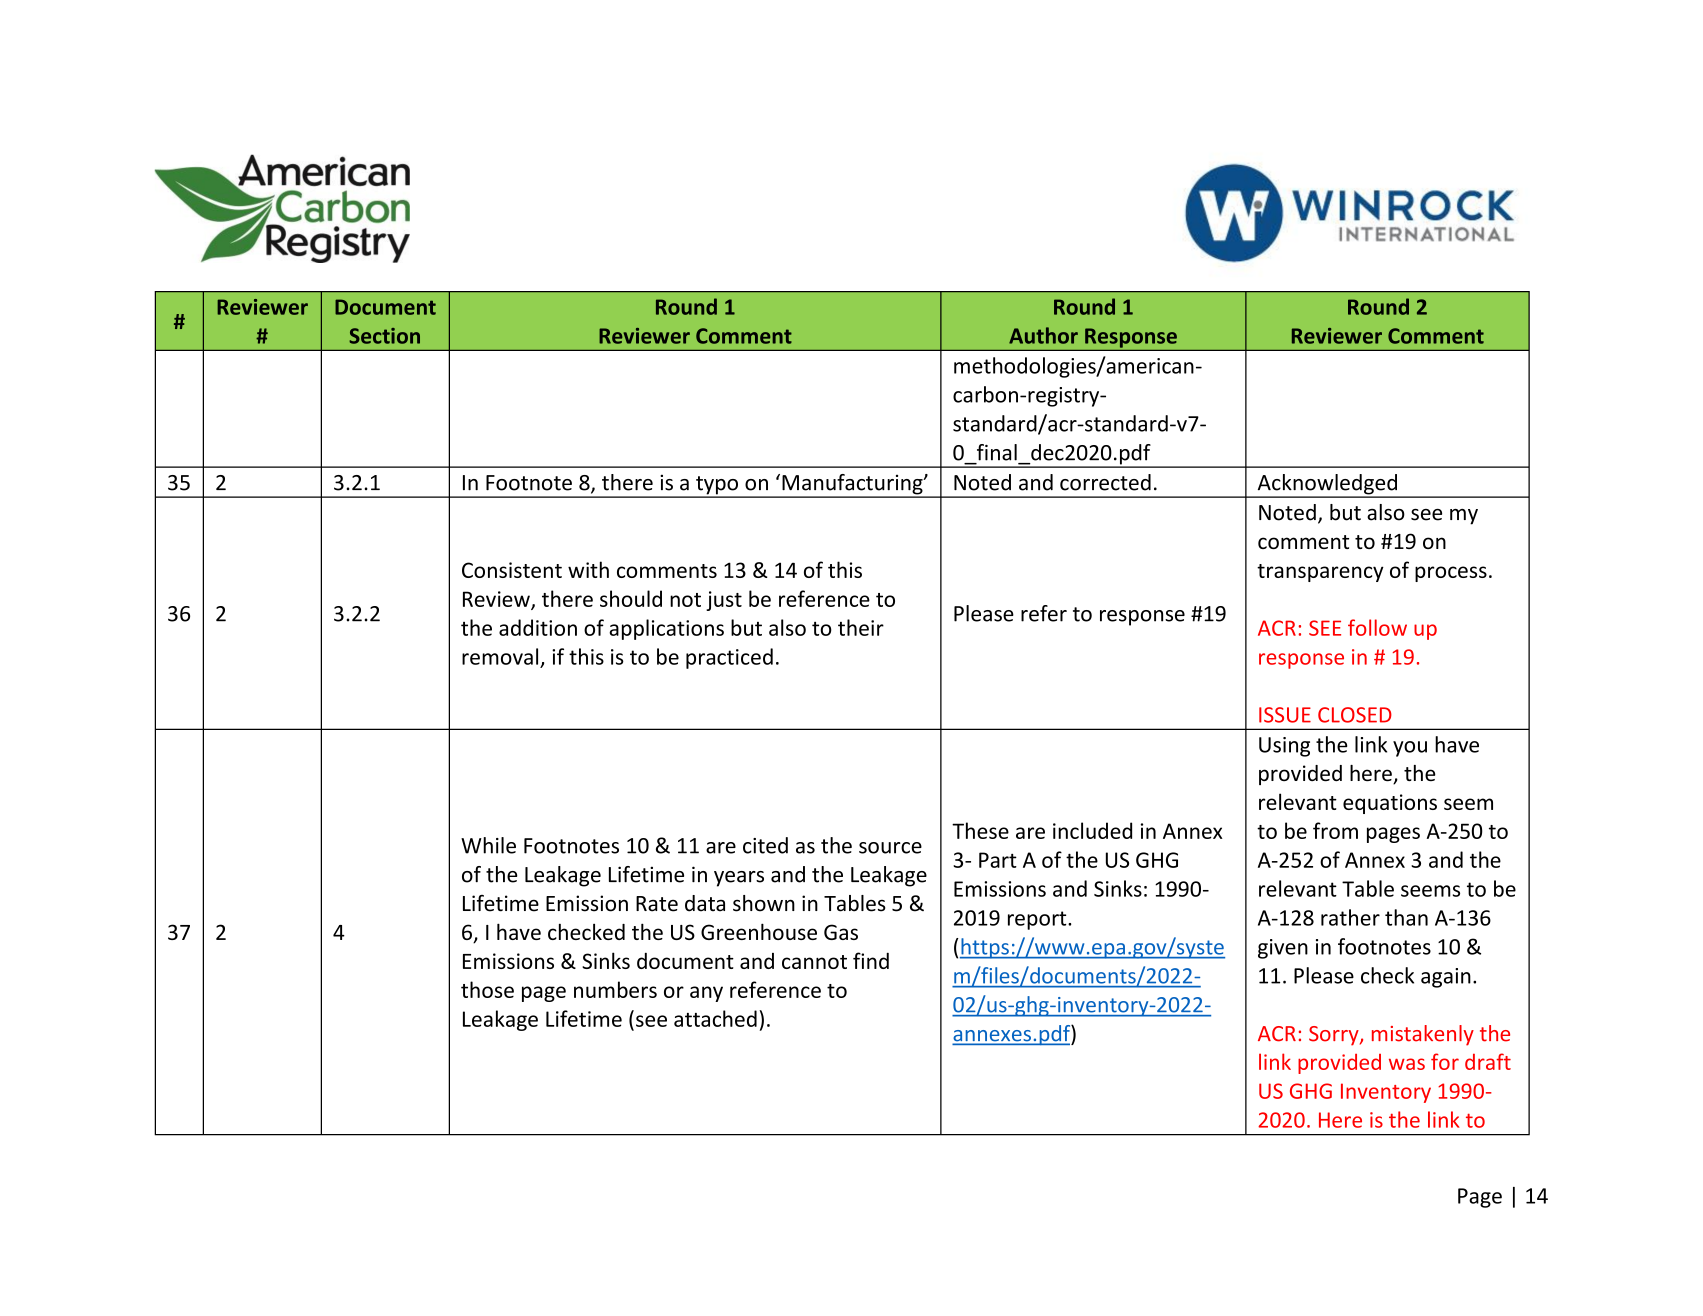 The image size is (1703, 1316). What do you see at coordinates (1355, 715) in the image?
I see `CLOSED` at bounding box center [1355, 715].
